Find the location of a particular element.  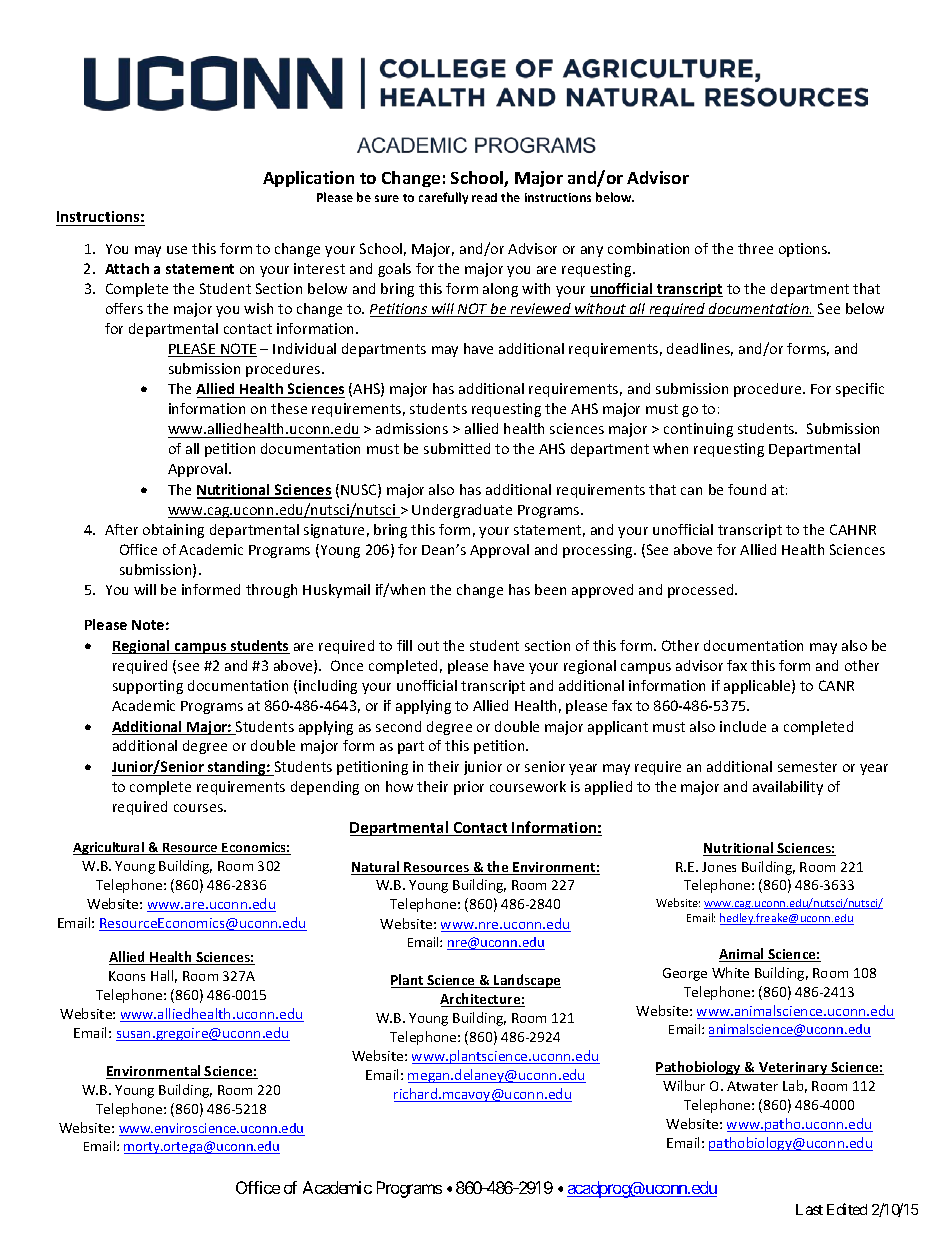

Agricultural is located at coordinates (110, 848).
